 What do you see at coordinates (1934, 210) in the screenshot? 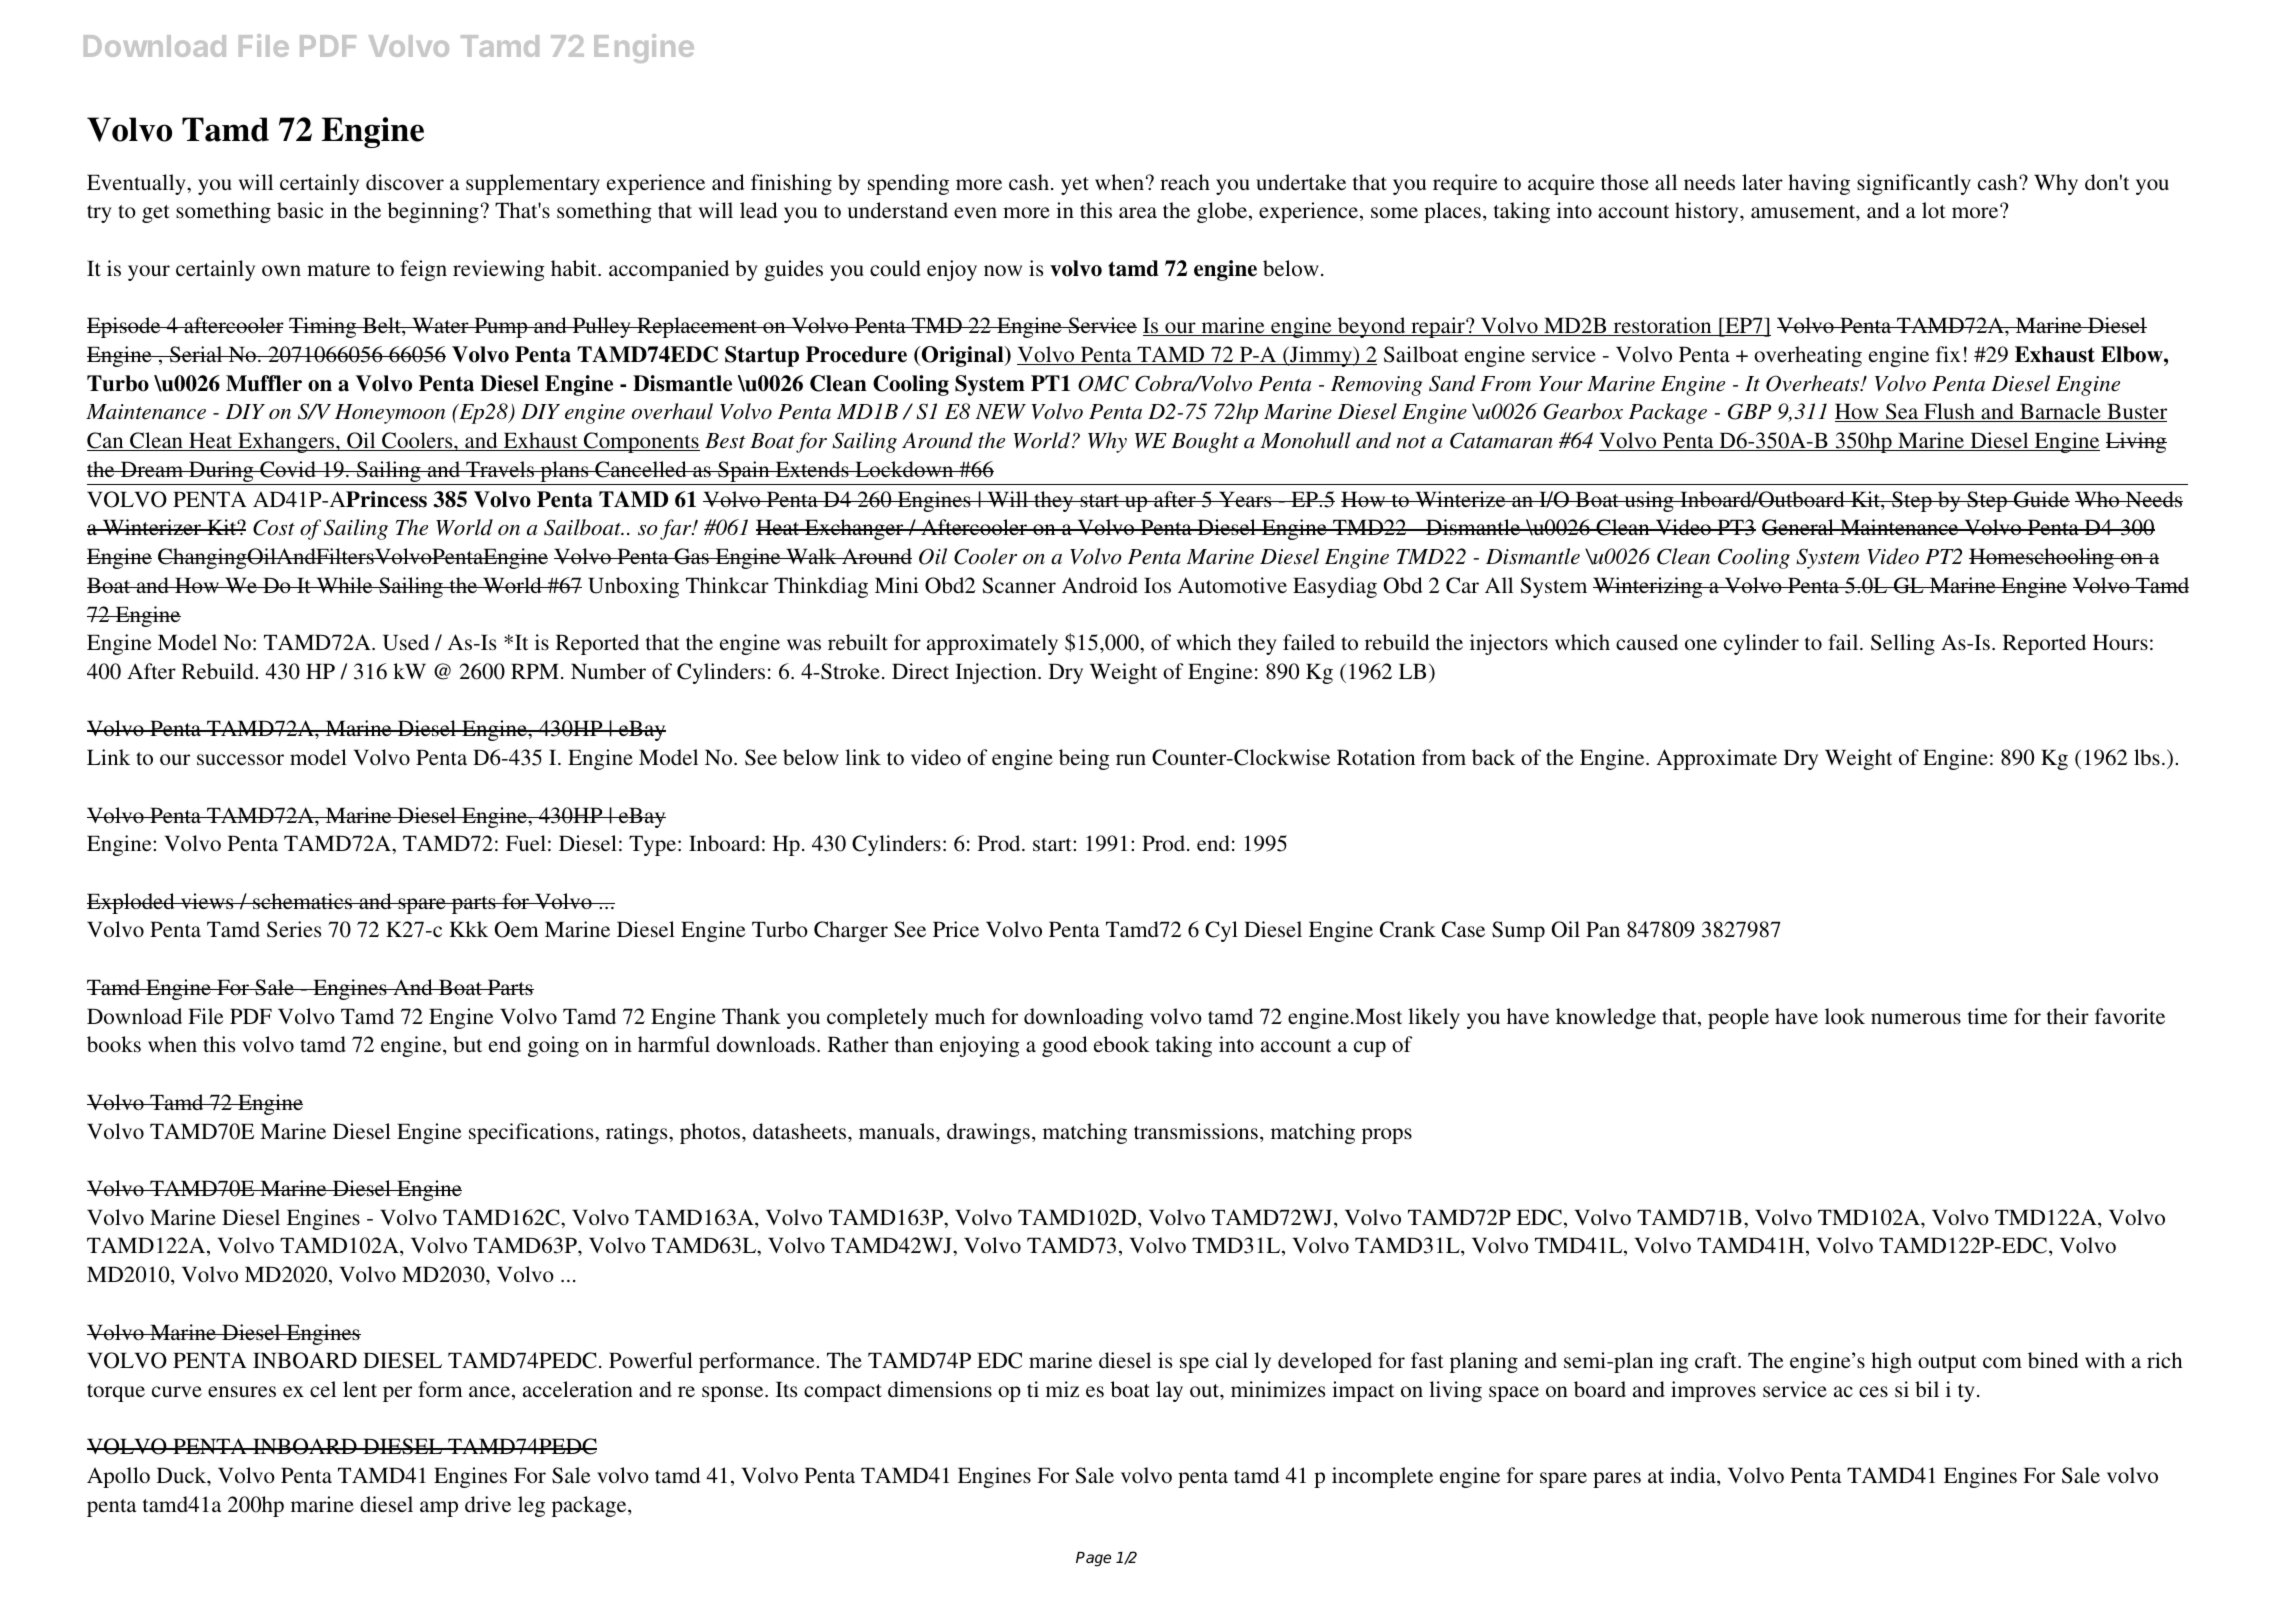
I see `lot` at bounding box center [1934, 210].
